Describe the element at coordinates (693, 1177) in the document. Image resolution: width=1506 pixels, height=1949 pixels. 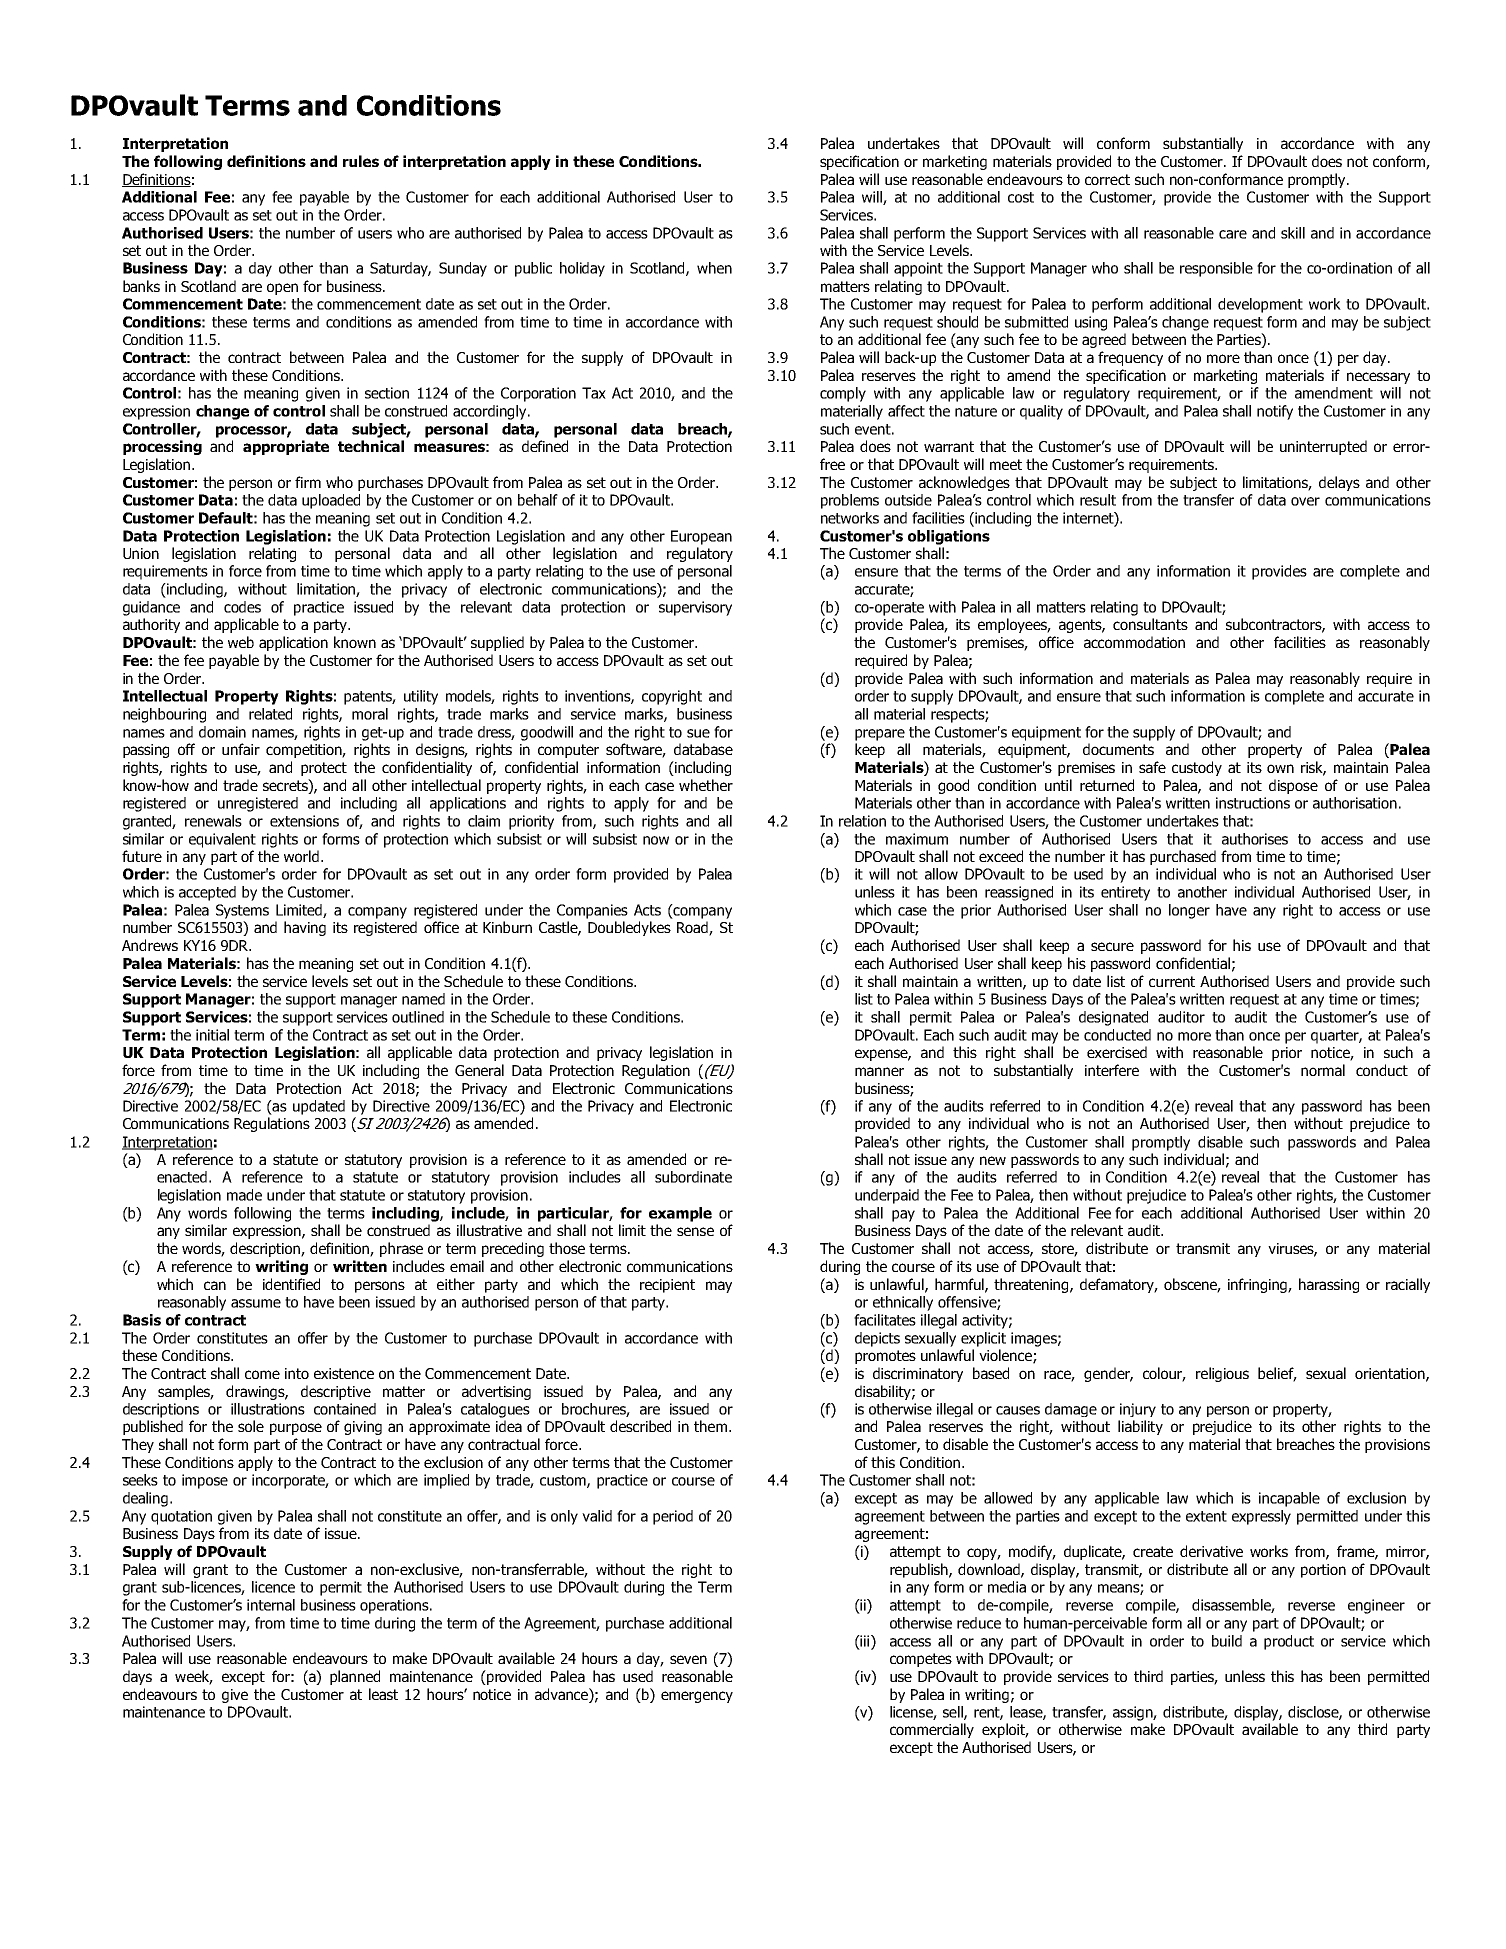
I see `subordinate` at that location.
